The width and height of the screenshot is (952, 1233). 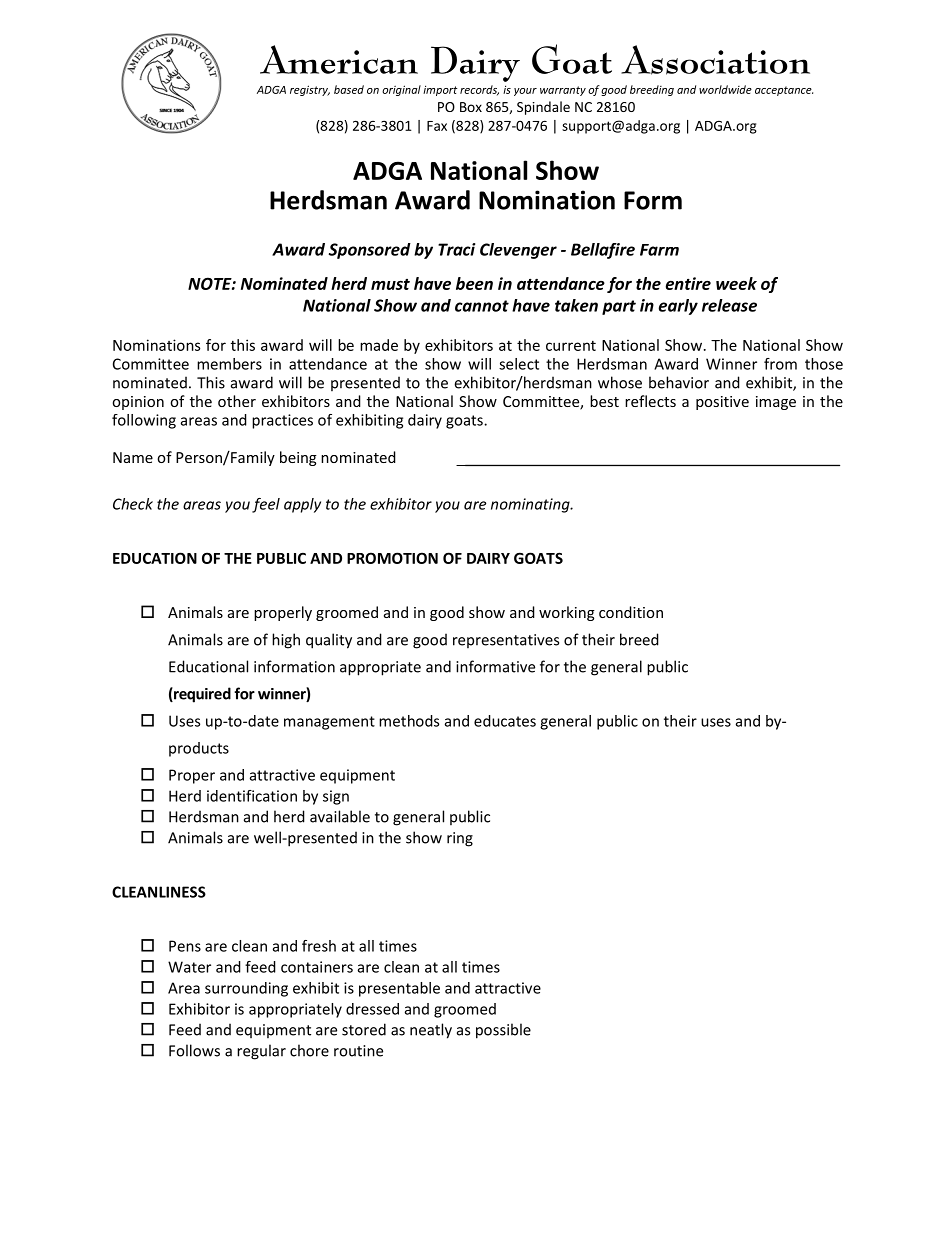 I want to click on Box, so click(x=471, y=107).
